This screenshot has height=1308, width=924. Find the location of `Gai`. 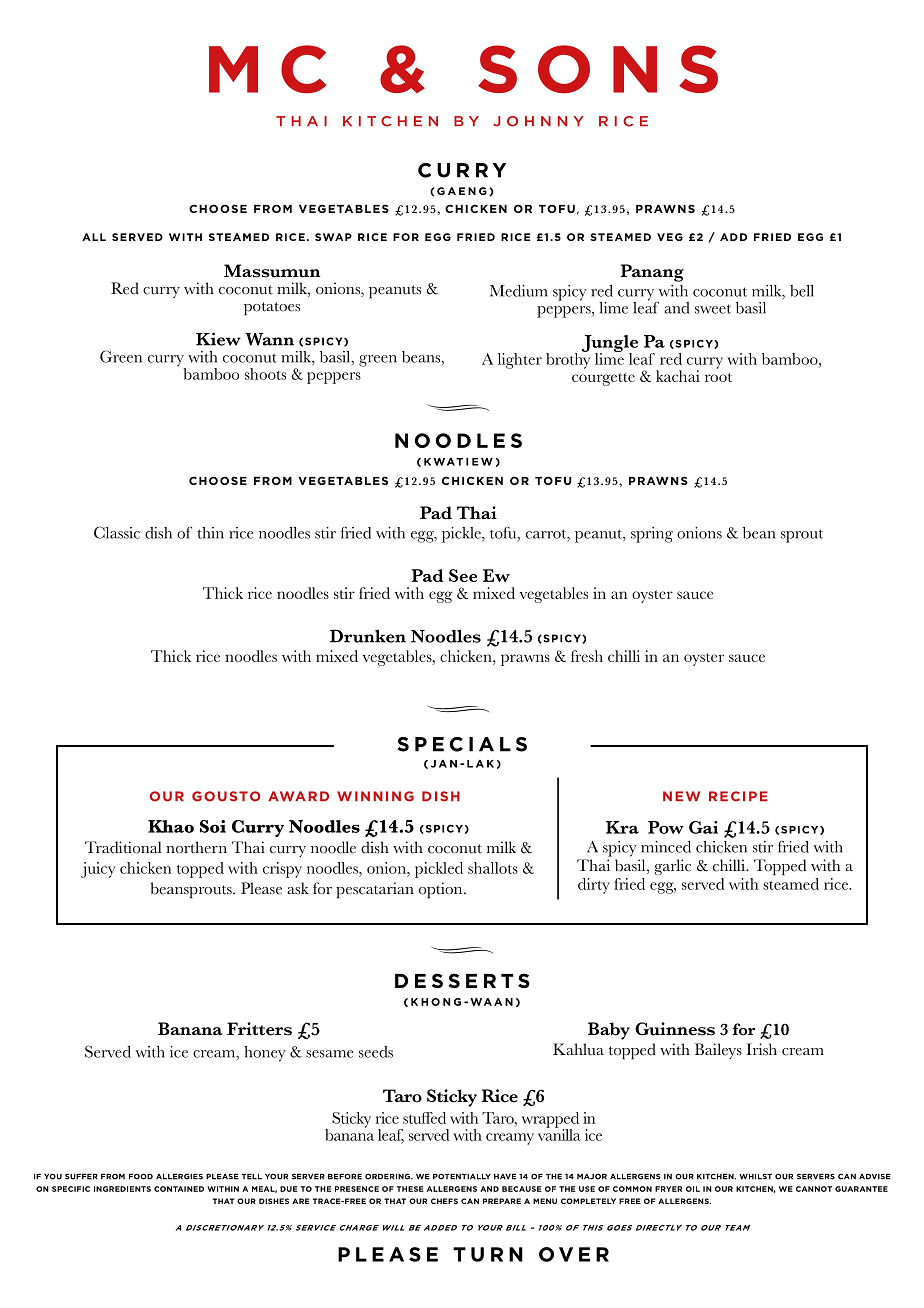

Gai is located at coordinates (703, 827).
